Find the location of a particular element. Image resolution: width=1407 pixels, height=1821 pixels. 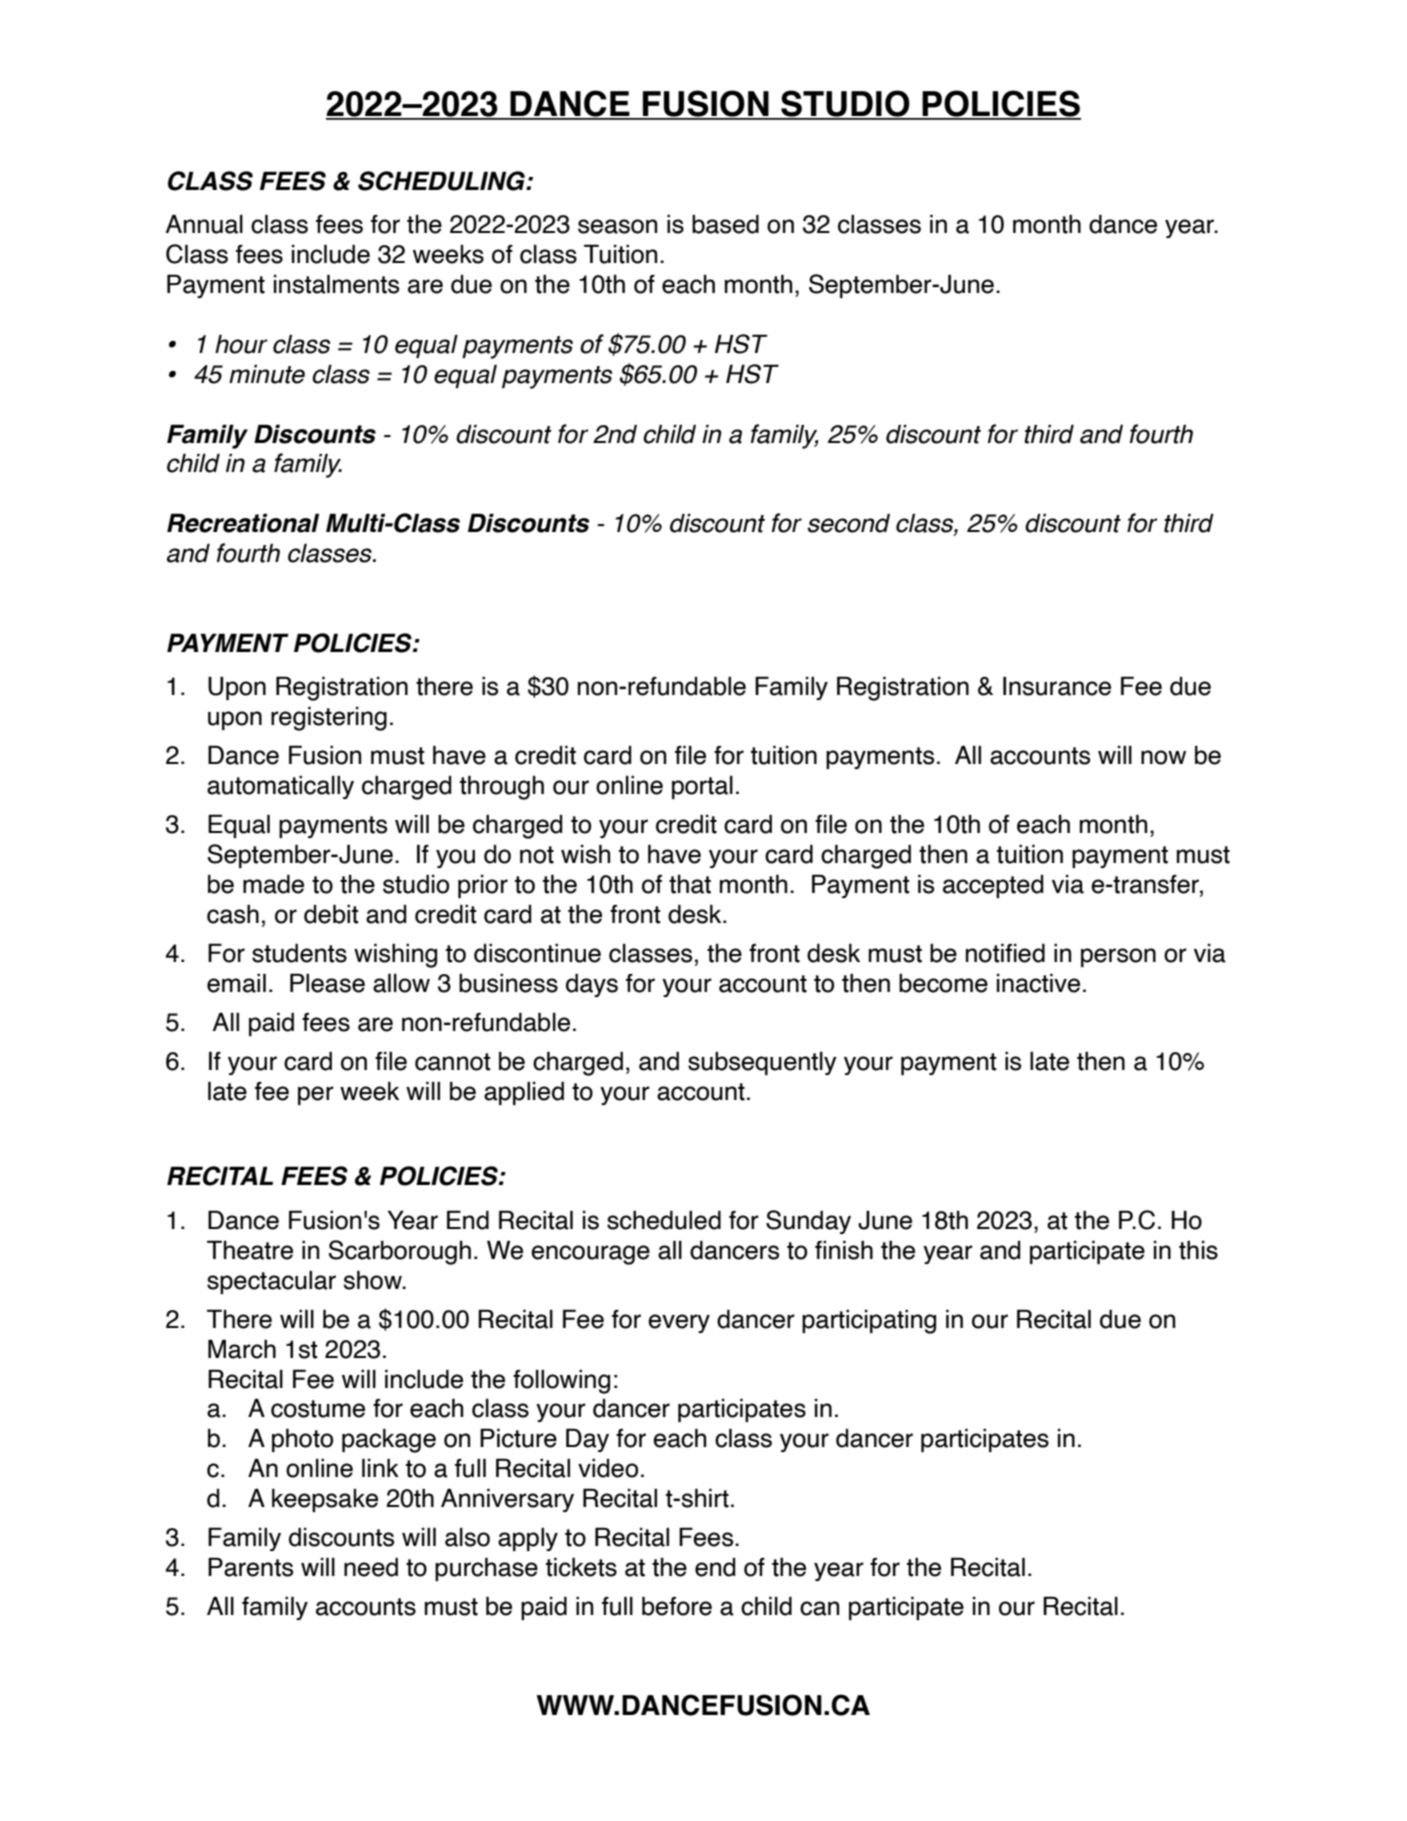

person is located at coordinates (1118, 957).
